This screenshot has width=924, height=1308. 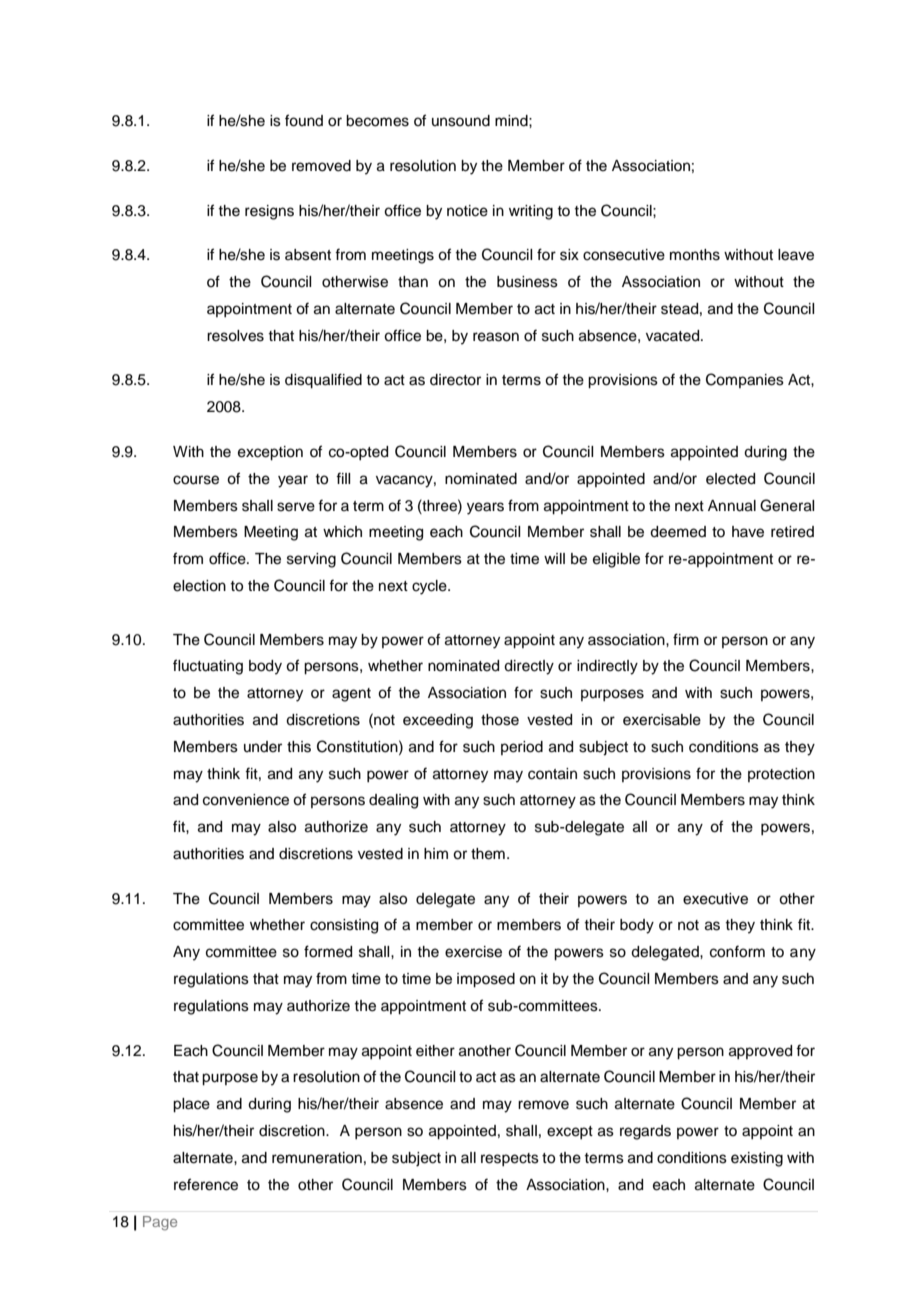 What do you see at coordinates (510, 1159) in the screenshot?
I see `respects` at bounding box center [510, 1159].
